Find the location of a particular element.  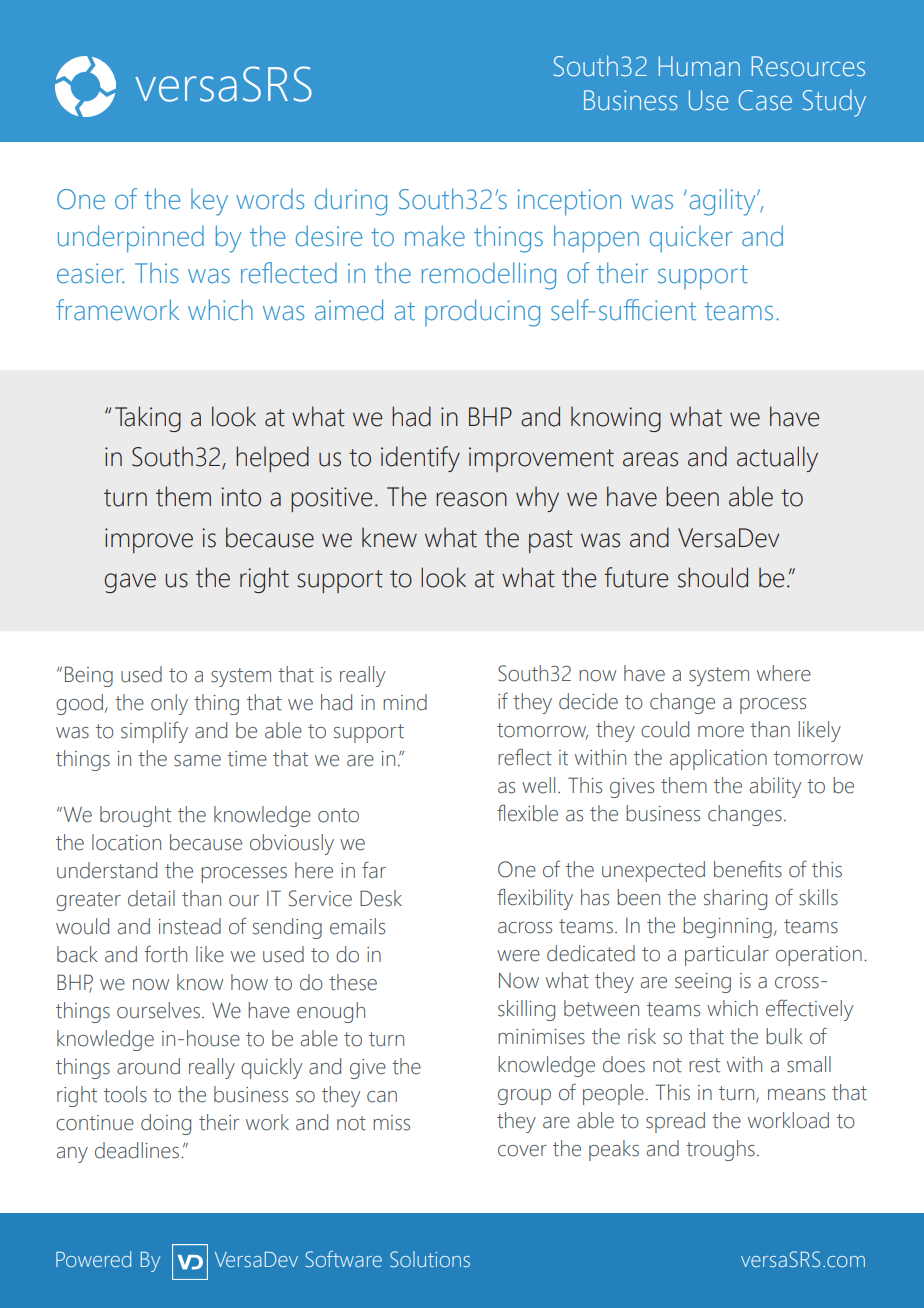

during is located at coordinates (351, 202).
